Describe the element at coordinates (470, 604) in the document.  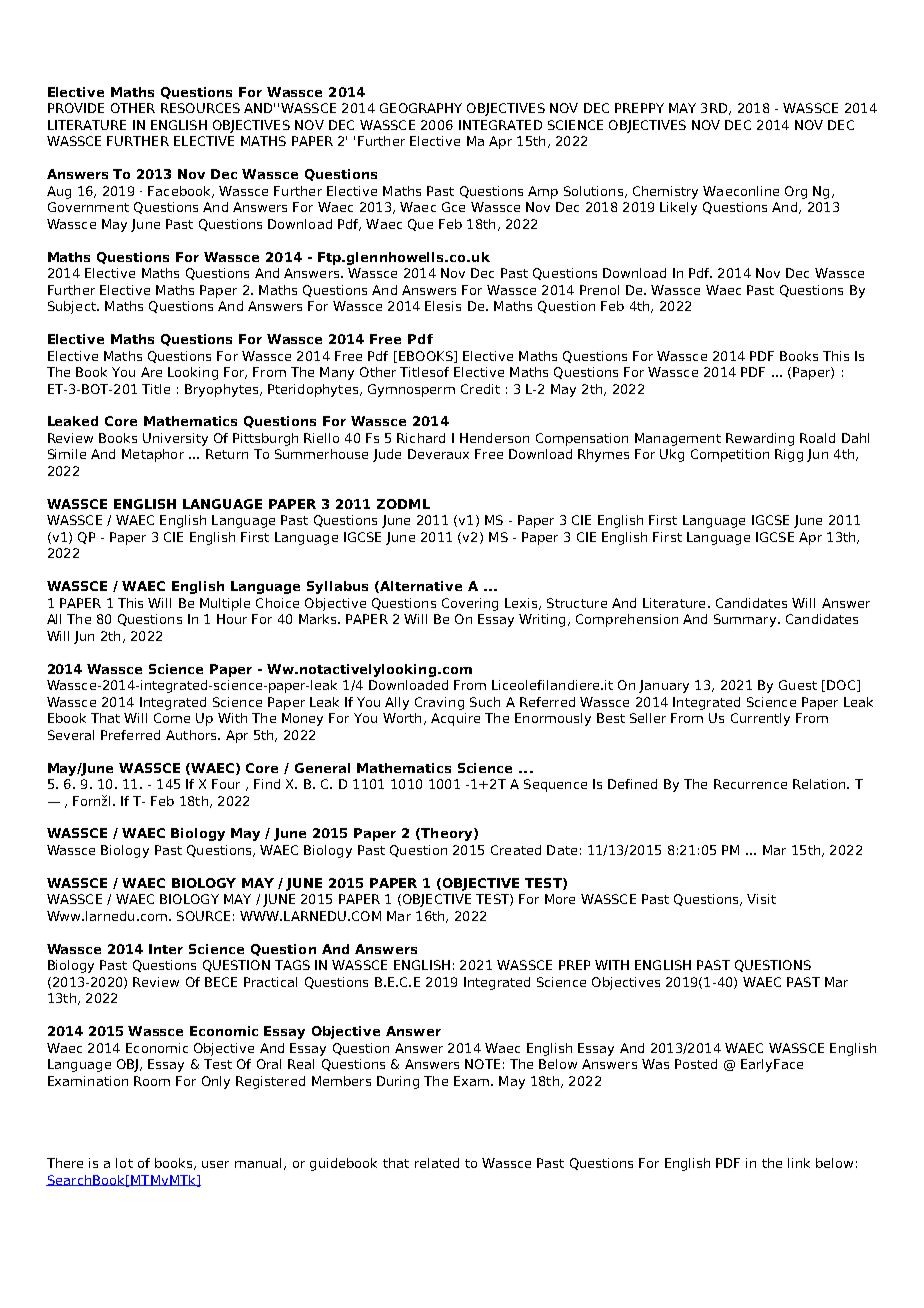
I see `Covering` at that location.
